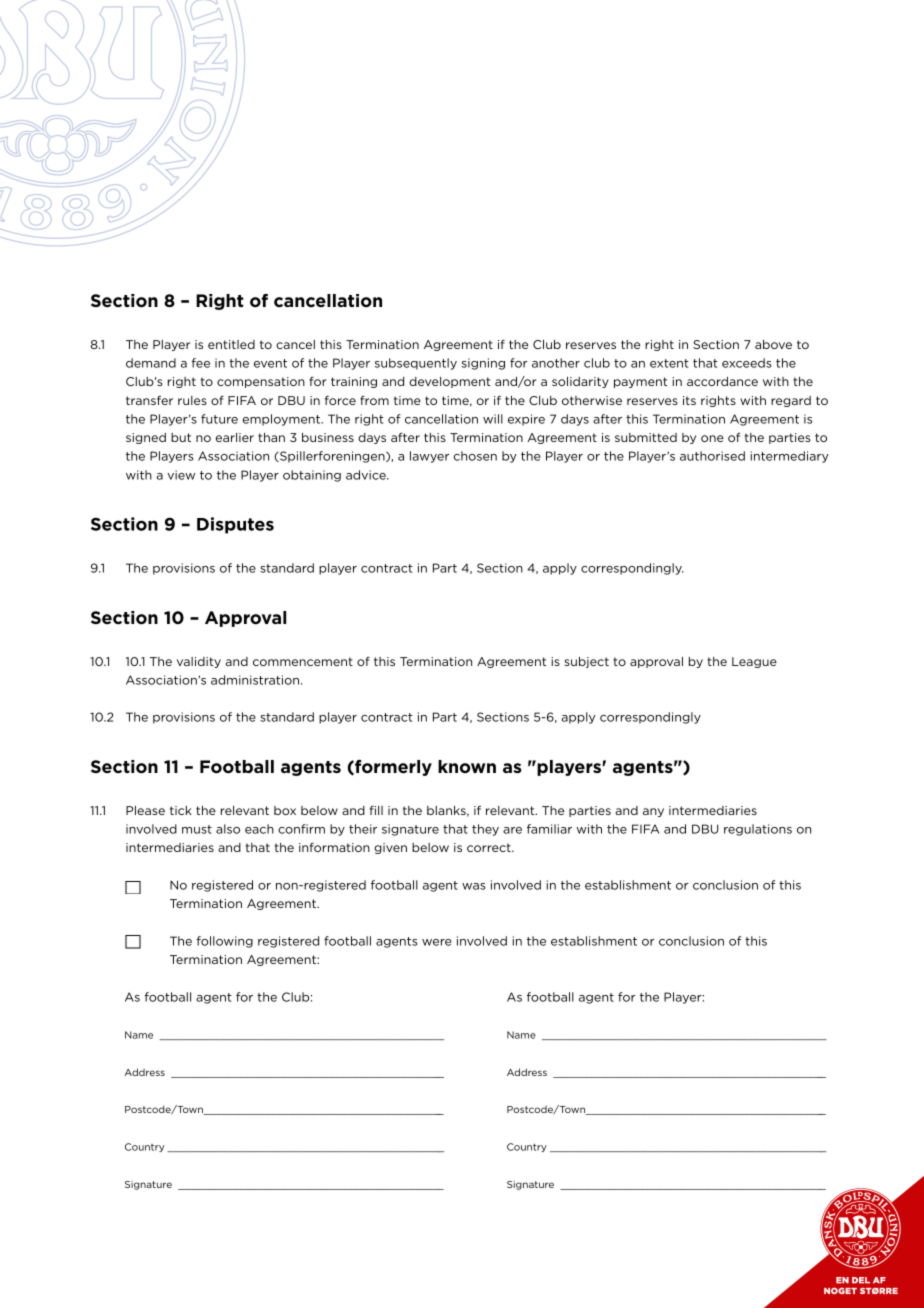 Image resolution: width=924 pixels, height=1308 pixels. I want to click on authorised, so click(712, 456).
